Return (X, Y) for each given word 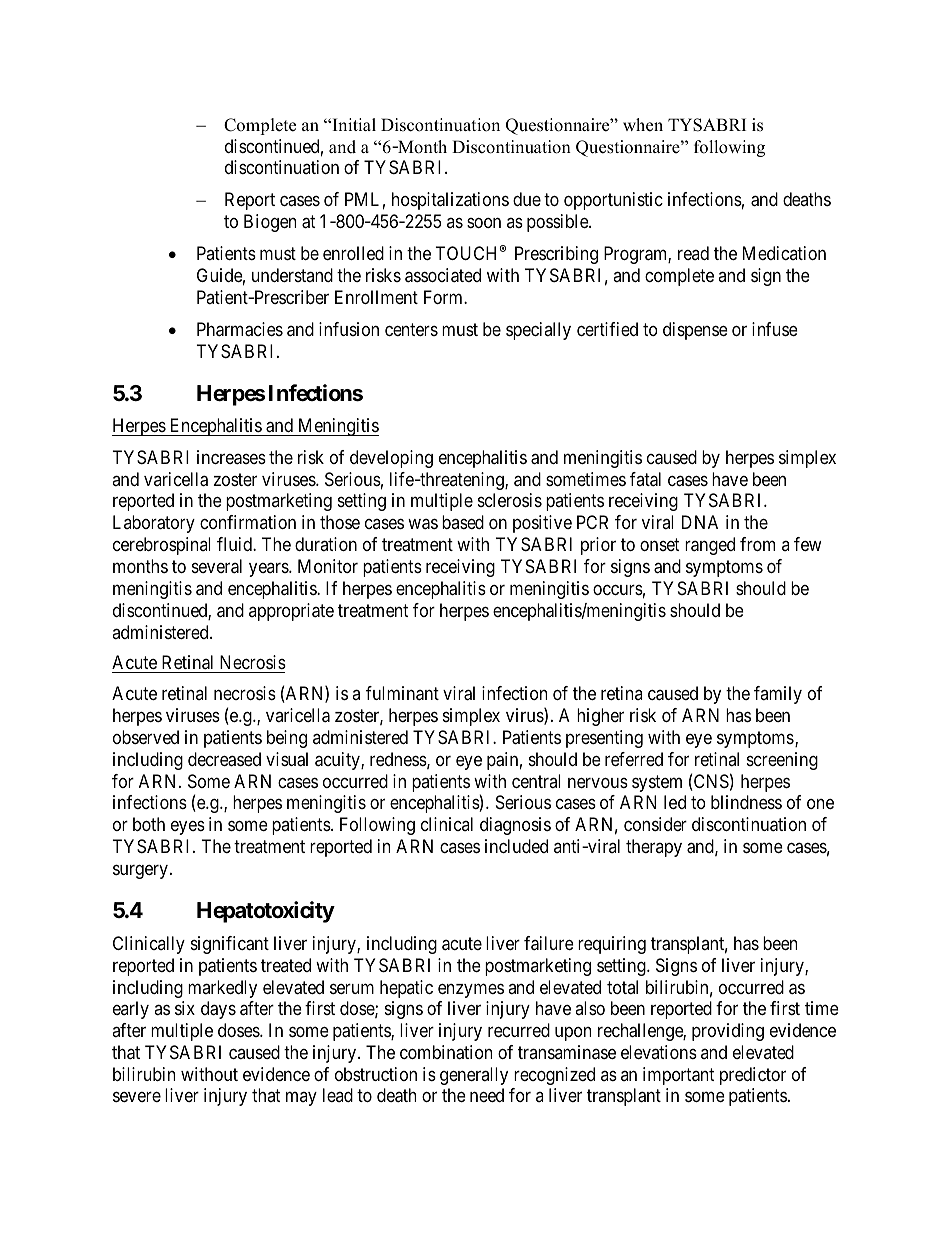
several (217, 566)
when (643, 125)
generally (474, 1076)
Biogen (270, 223)
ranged (710, 546)
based (463, 522)
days (218, 1010)
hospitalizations (450, 201)
